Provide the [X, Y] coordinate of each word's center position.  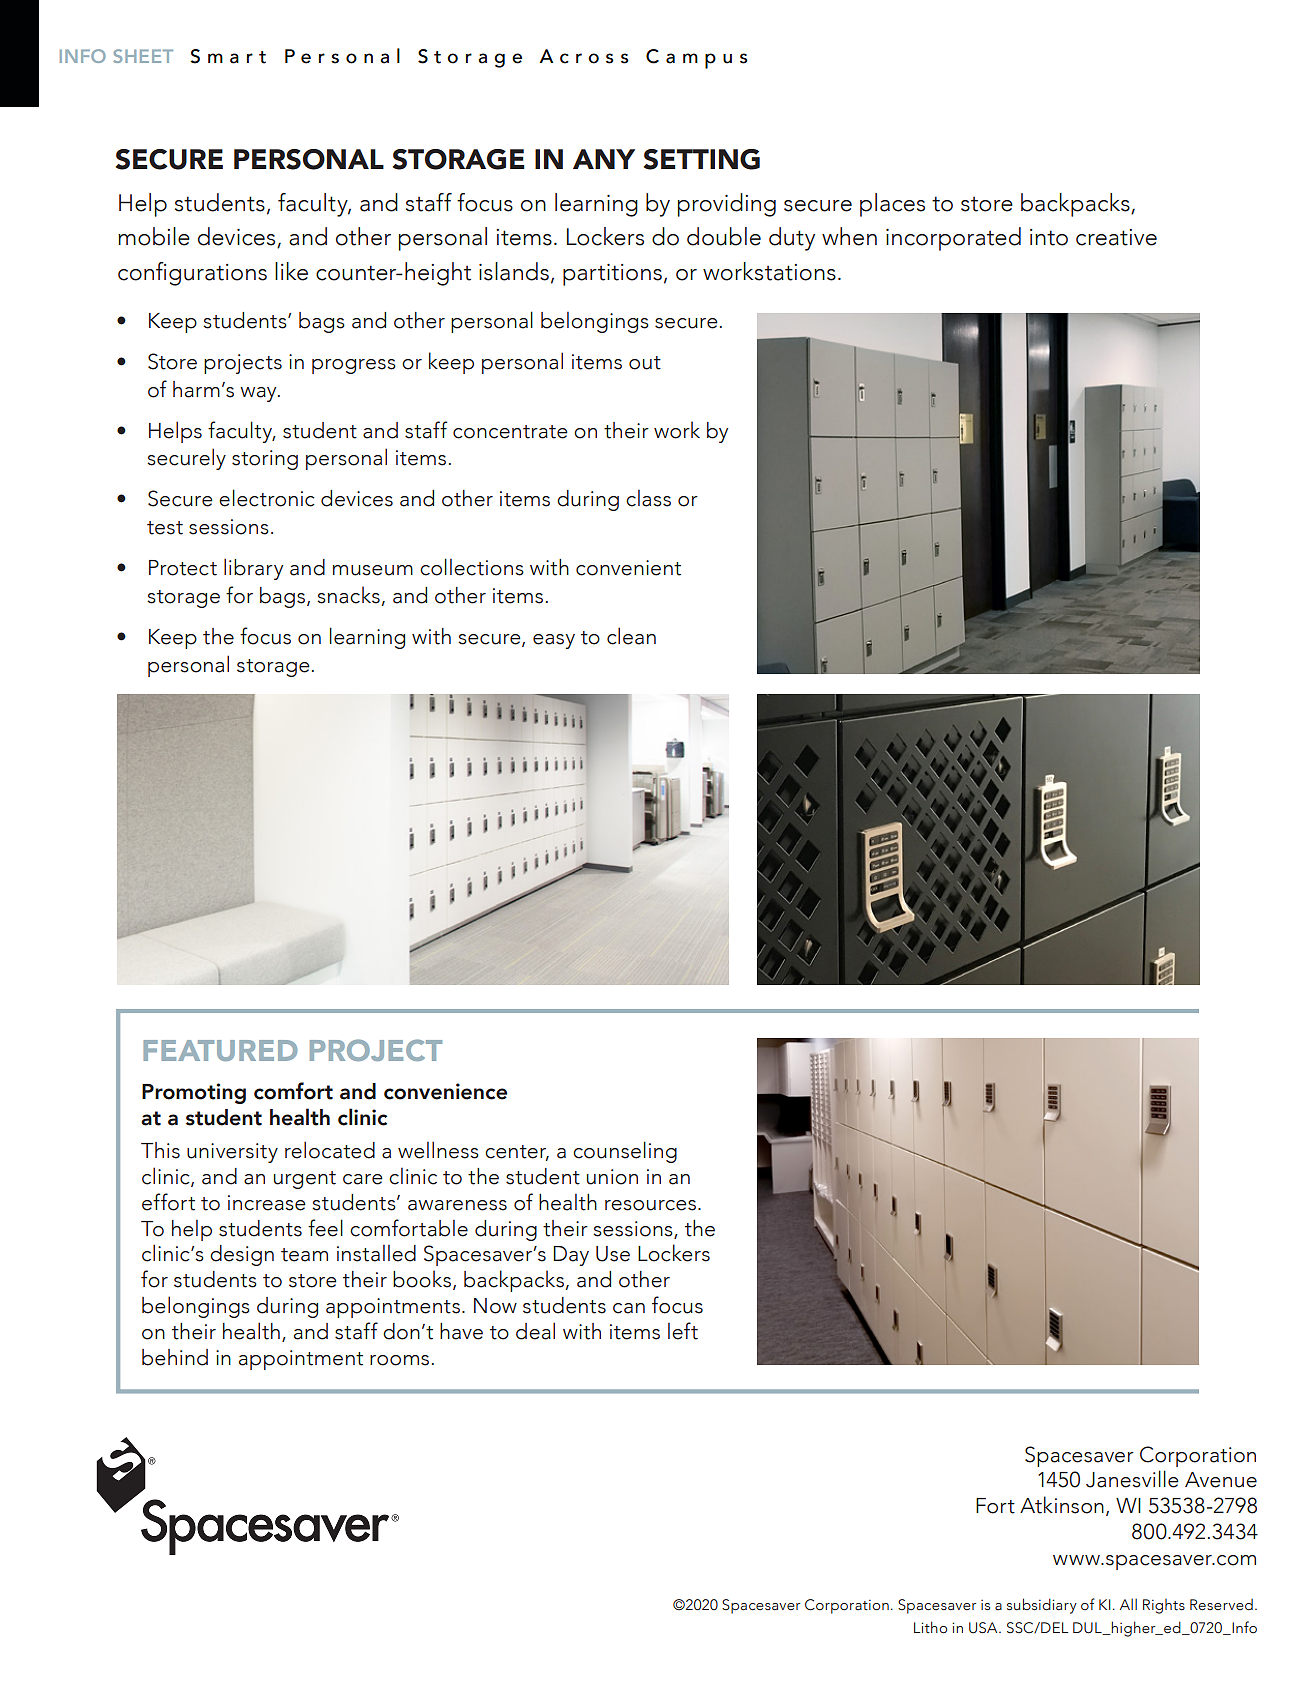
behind [175, 1357]
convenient [628, 568]
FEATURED [220, 1050]
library [253, 569]
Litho [930, 1627]
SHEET [143, 56]
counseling [625, 1152]
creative [1116, 237]
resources [650, 1205]
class [648, 498]
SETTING [702, 159]
